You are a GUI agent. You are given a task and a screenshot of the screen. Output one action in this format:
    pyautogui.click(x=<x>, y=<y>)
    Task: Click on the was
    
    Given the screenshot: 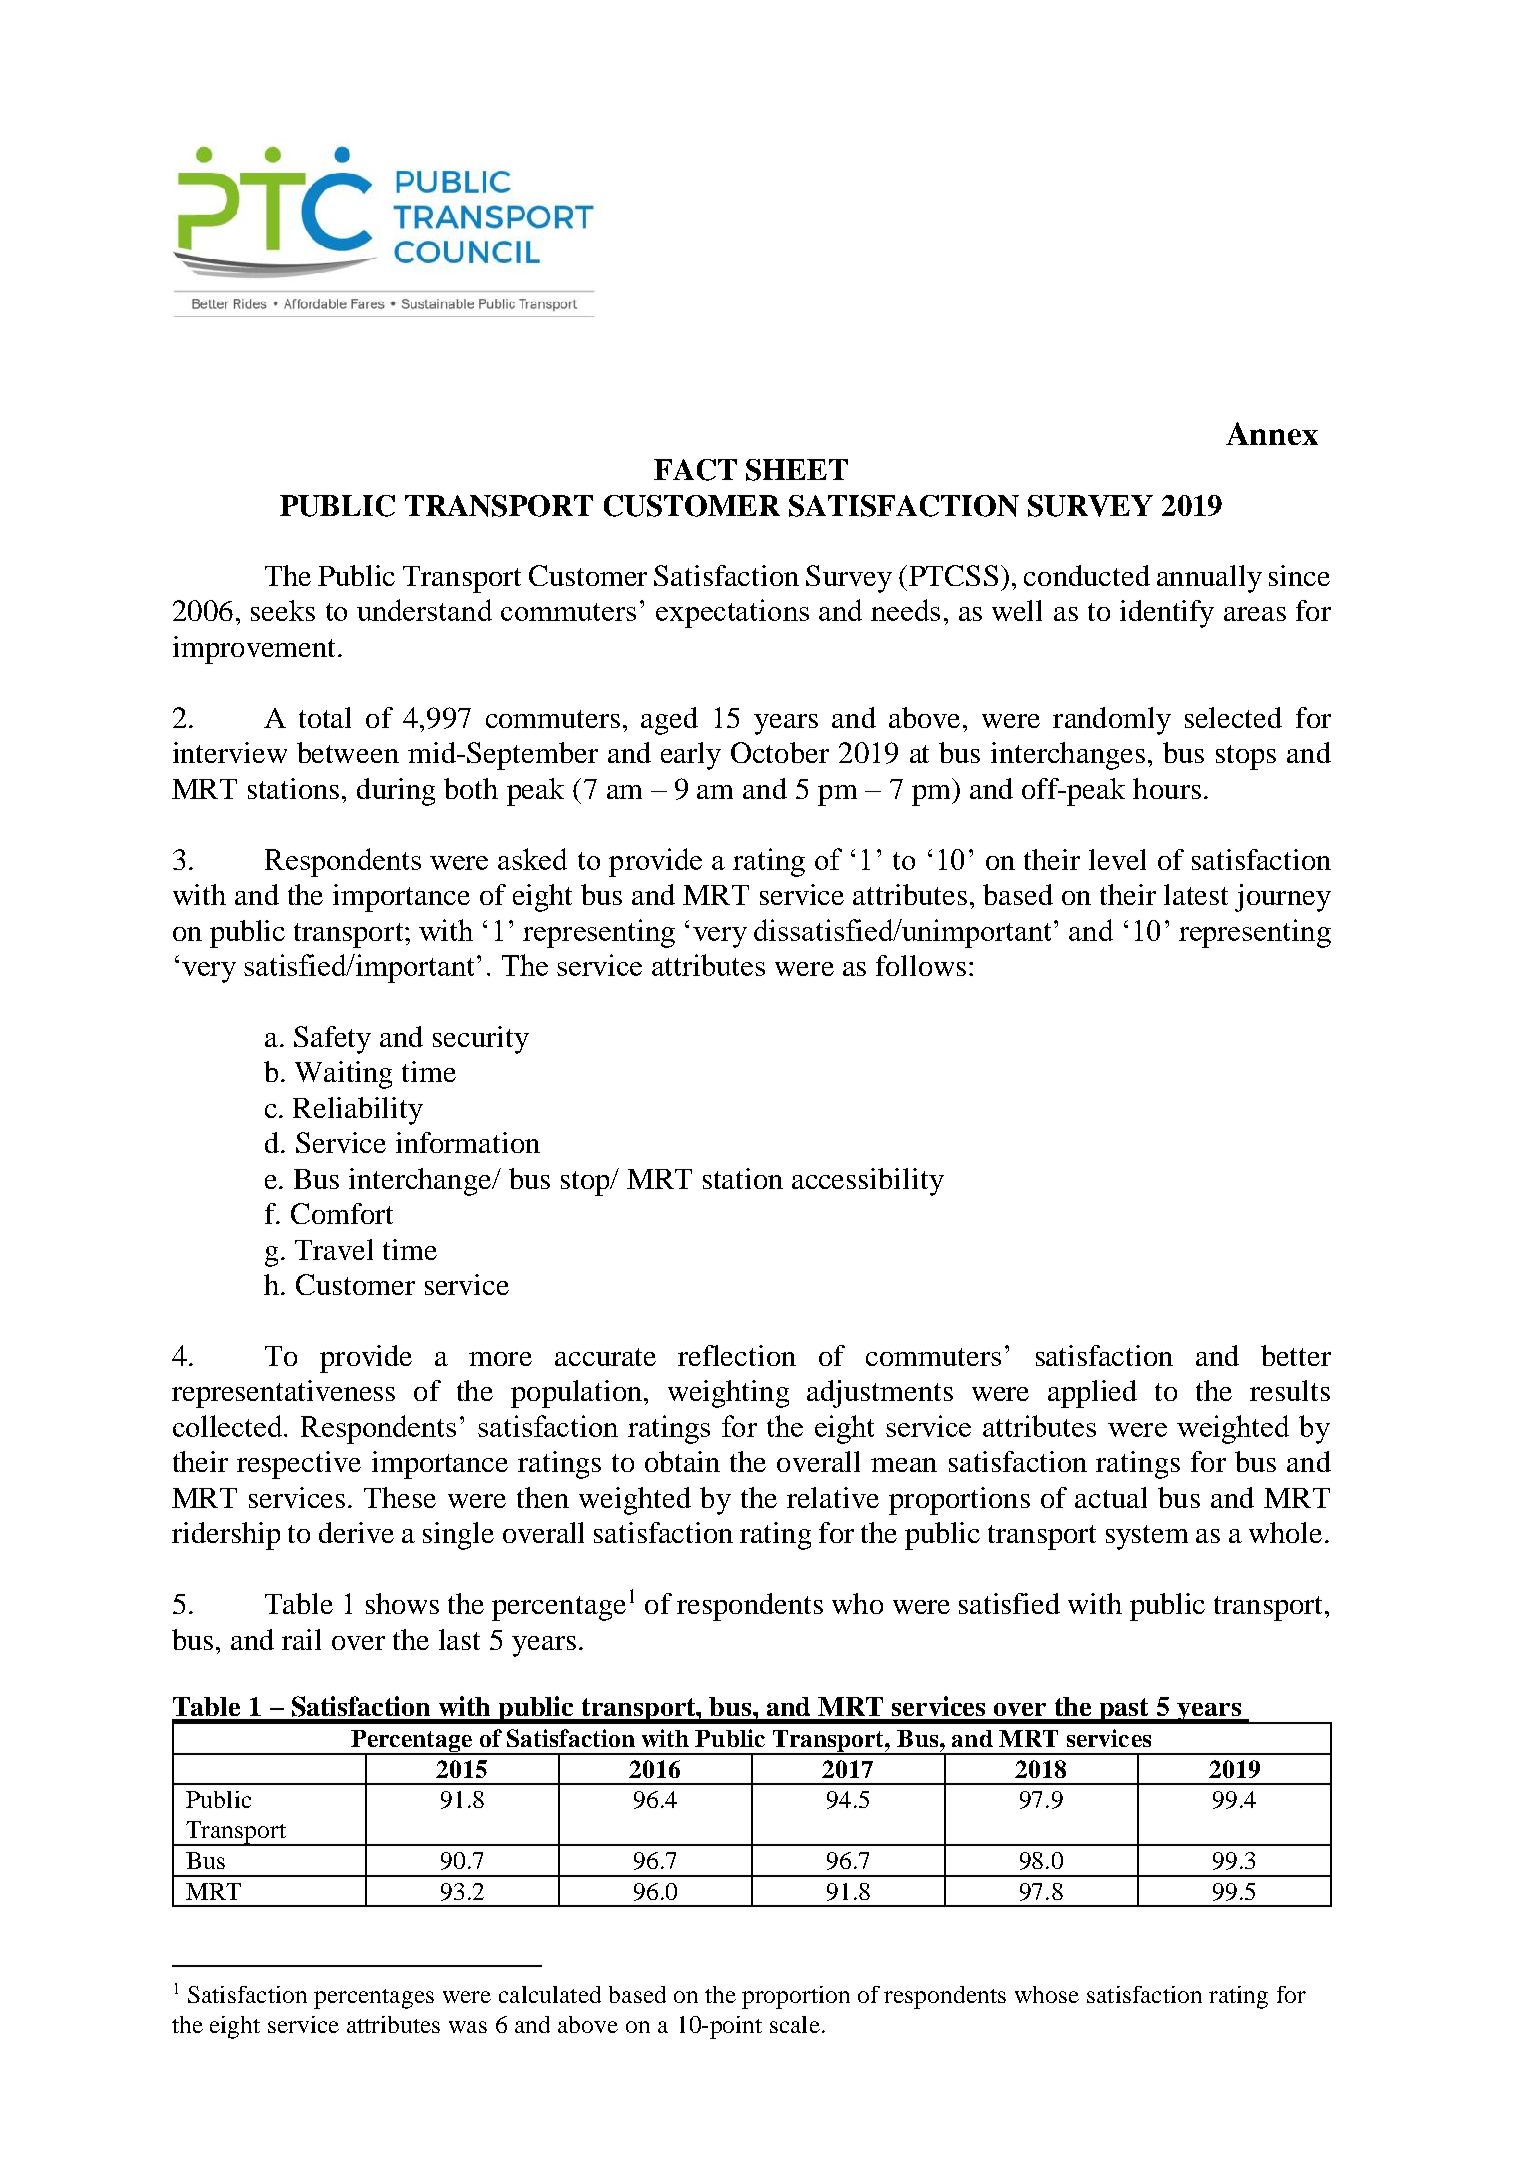 What is the action you would take?
    pyautogui.click(x=468, y=2027)
